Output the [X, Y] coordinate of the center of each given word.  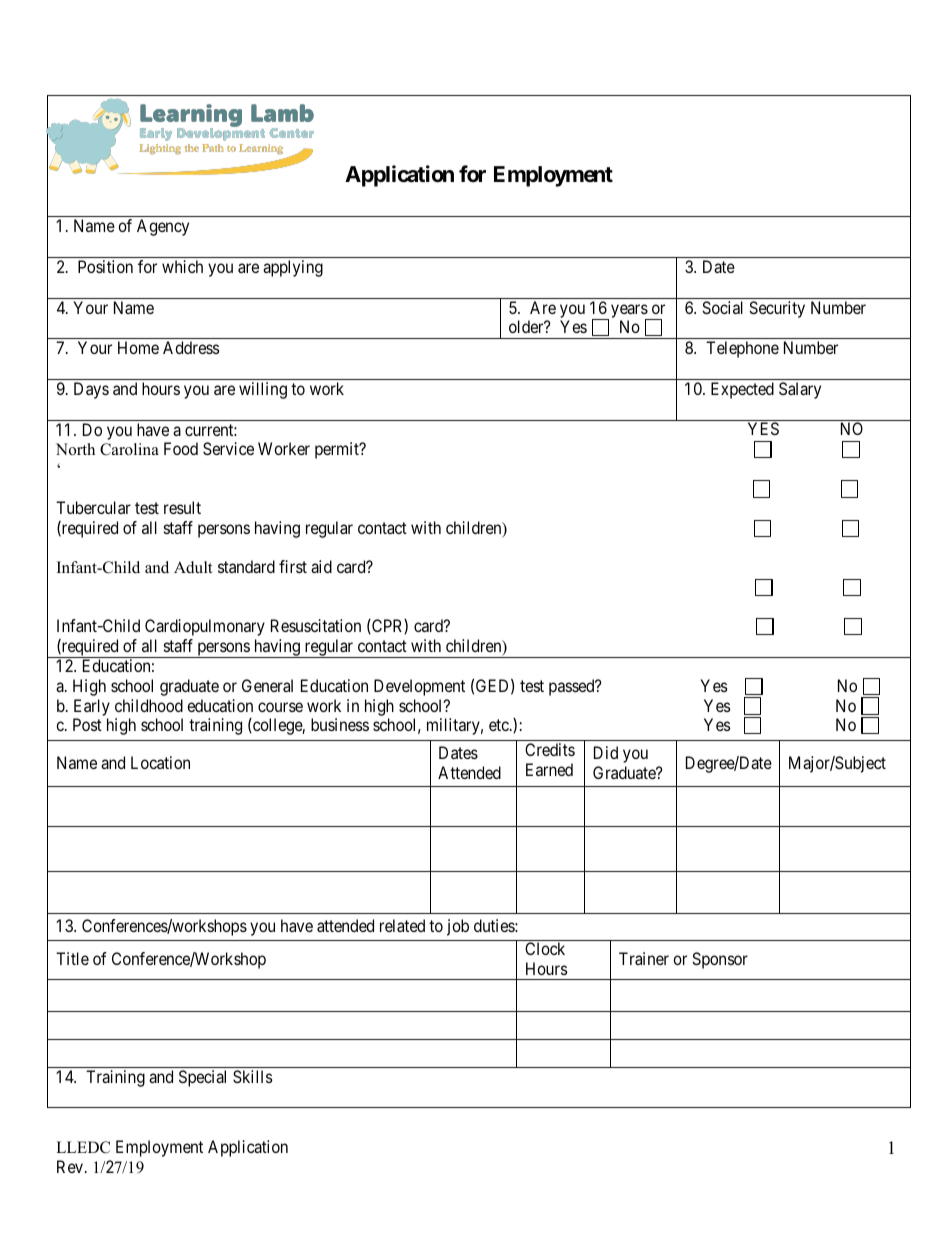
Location [160, 762]
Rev [71, 1166]
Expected [742, 390]
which [182, 266]
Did [606, 752]
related [402, 925]
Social [722, 307]
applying [293, 268]
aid [321, 566]
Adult [193, 567]
